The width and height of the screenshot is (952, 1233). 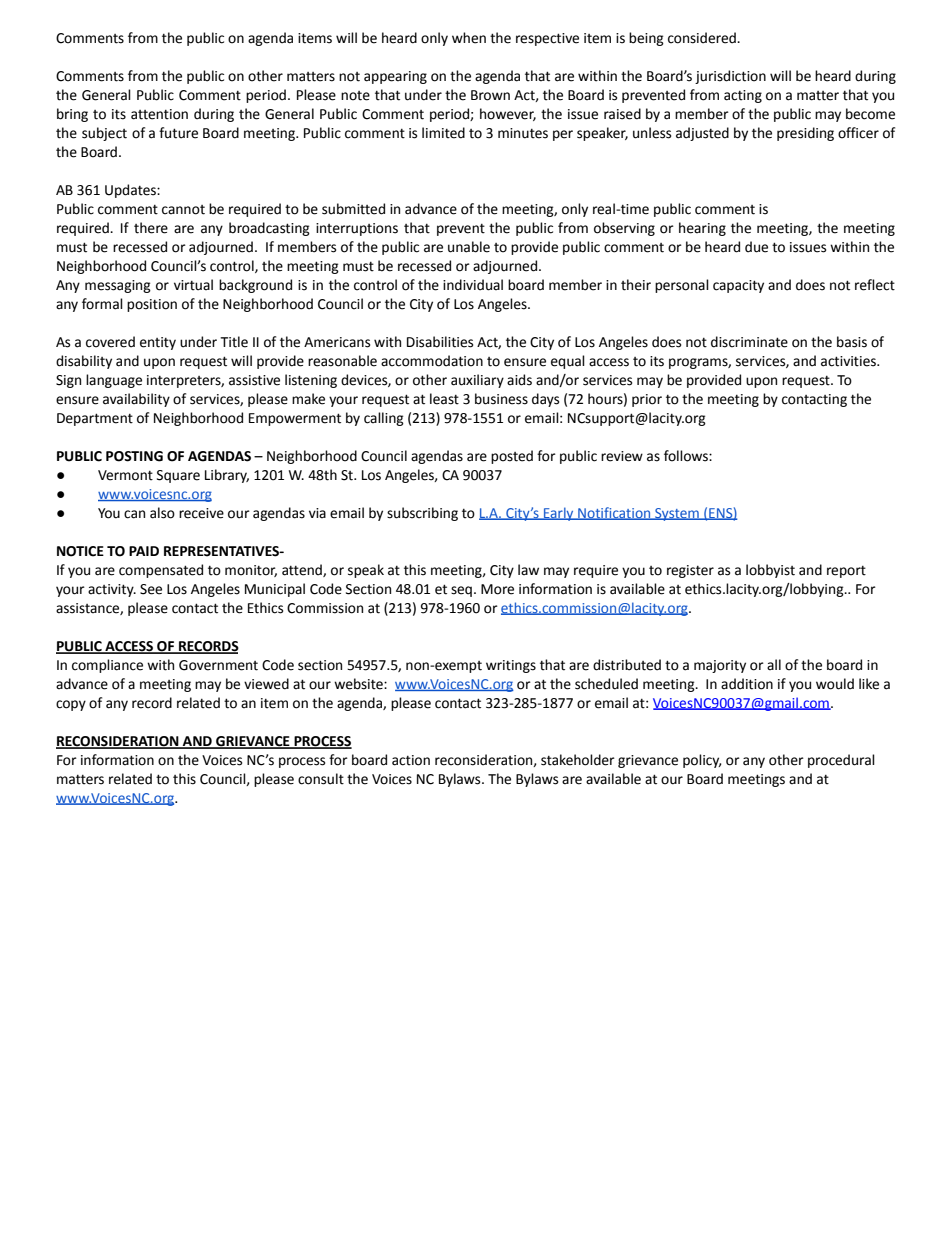 What do you see at coordinates (136, 400) in the screenshot?
I see `availability` at bounding box center [136, 400].
